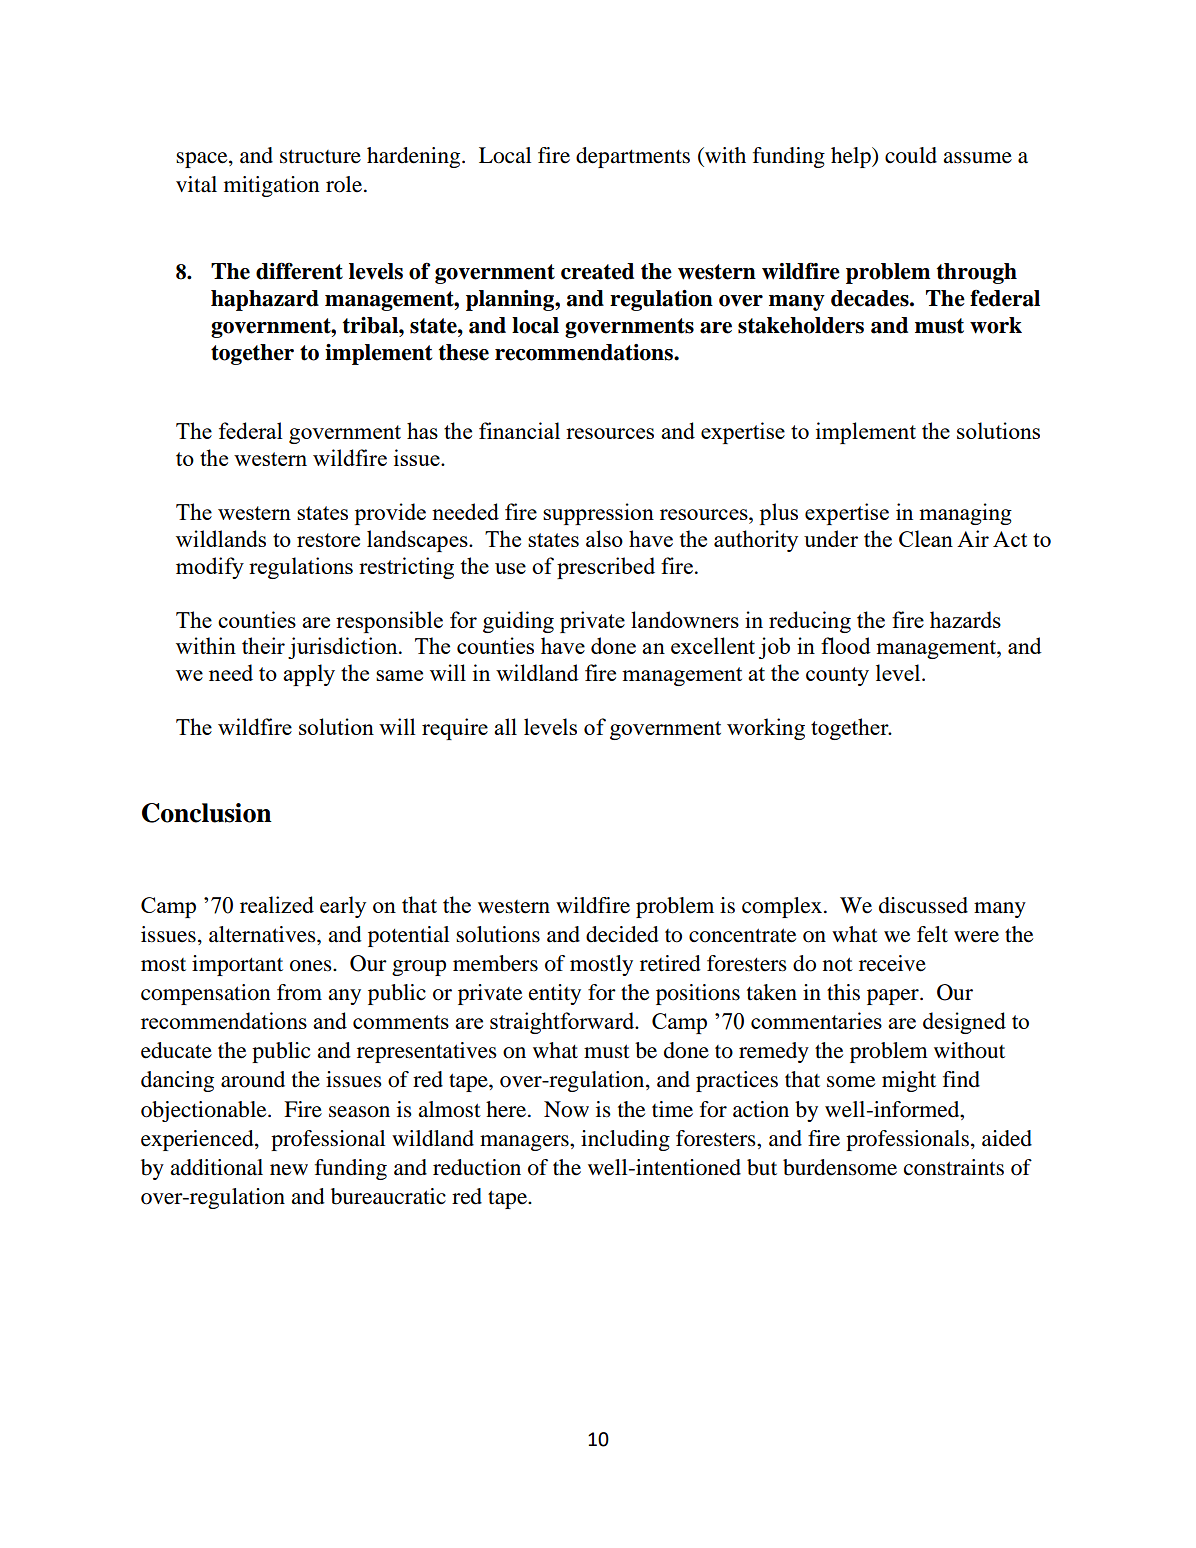 The image size is (1196, 1548). Describe the element at coordinates (289, 1170) in the image. I see `new` at that location.
